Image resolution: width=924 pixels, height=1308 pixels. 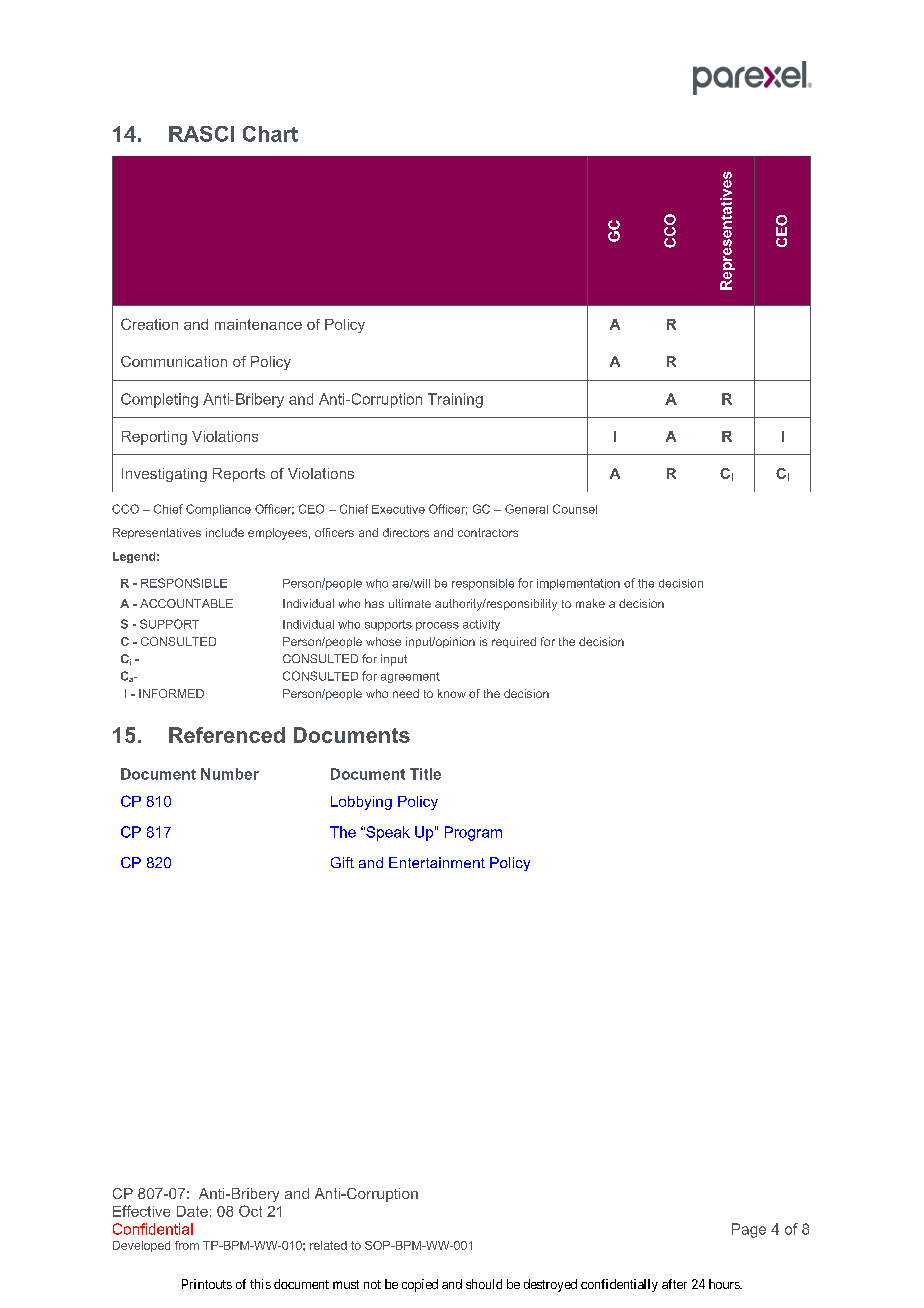 I want to click on include, so click(x=225, y=532).
